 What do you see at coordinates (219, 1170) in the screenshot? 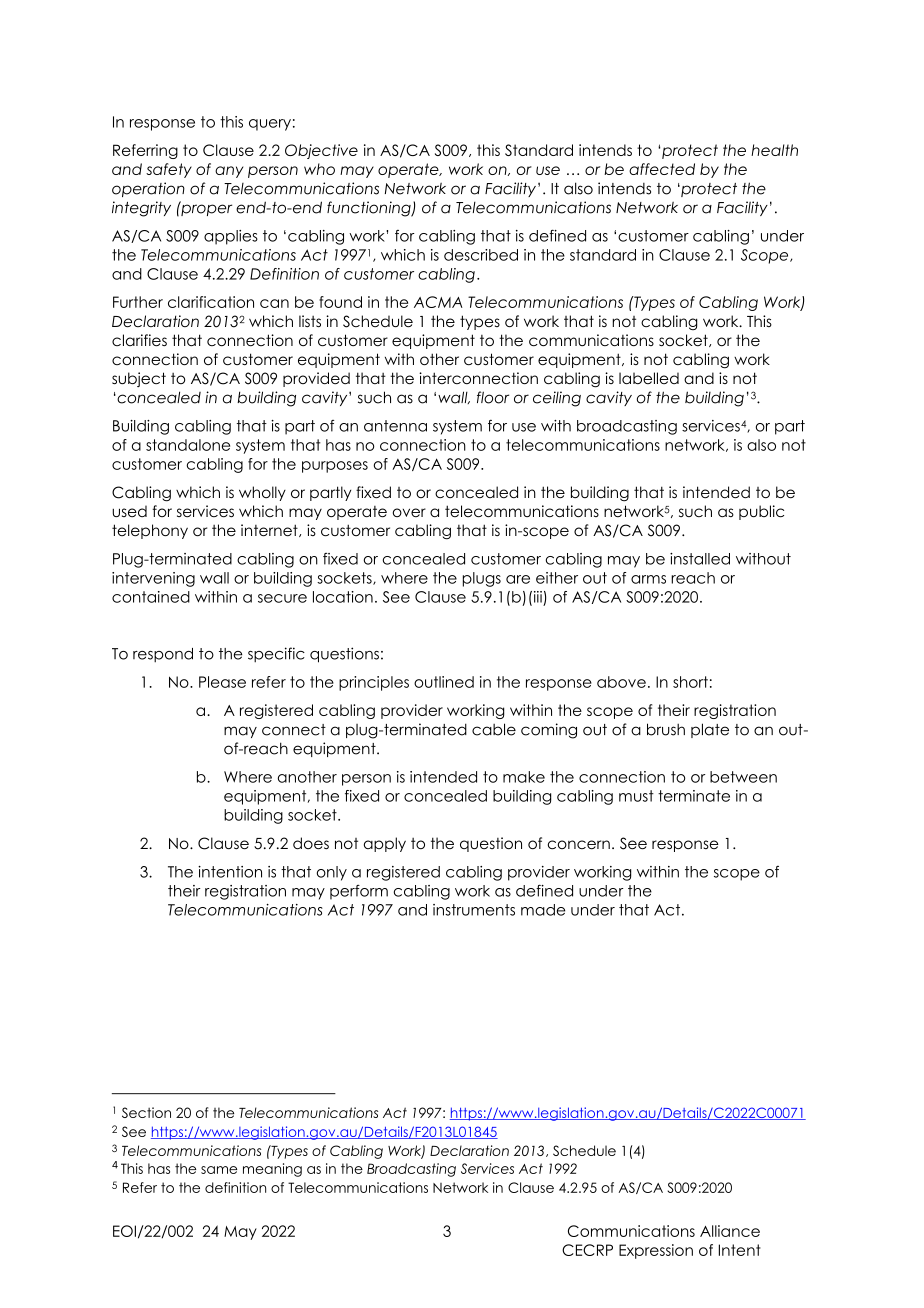
I see `same` at bounding box center [219, 1170].
